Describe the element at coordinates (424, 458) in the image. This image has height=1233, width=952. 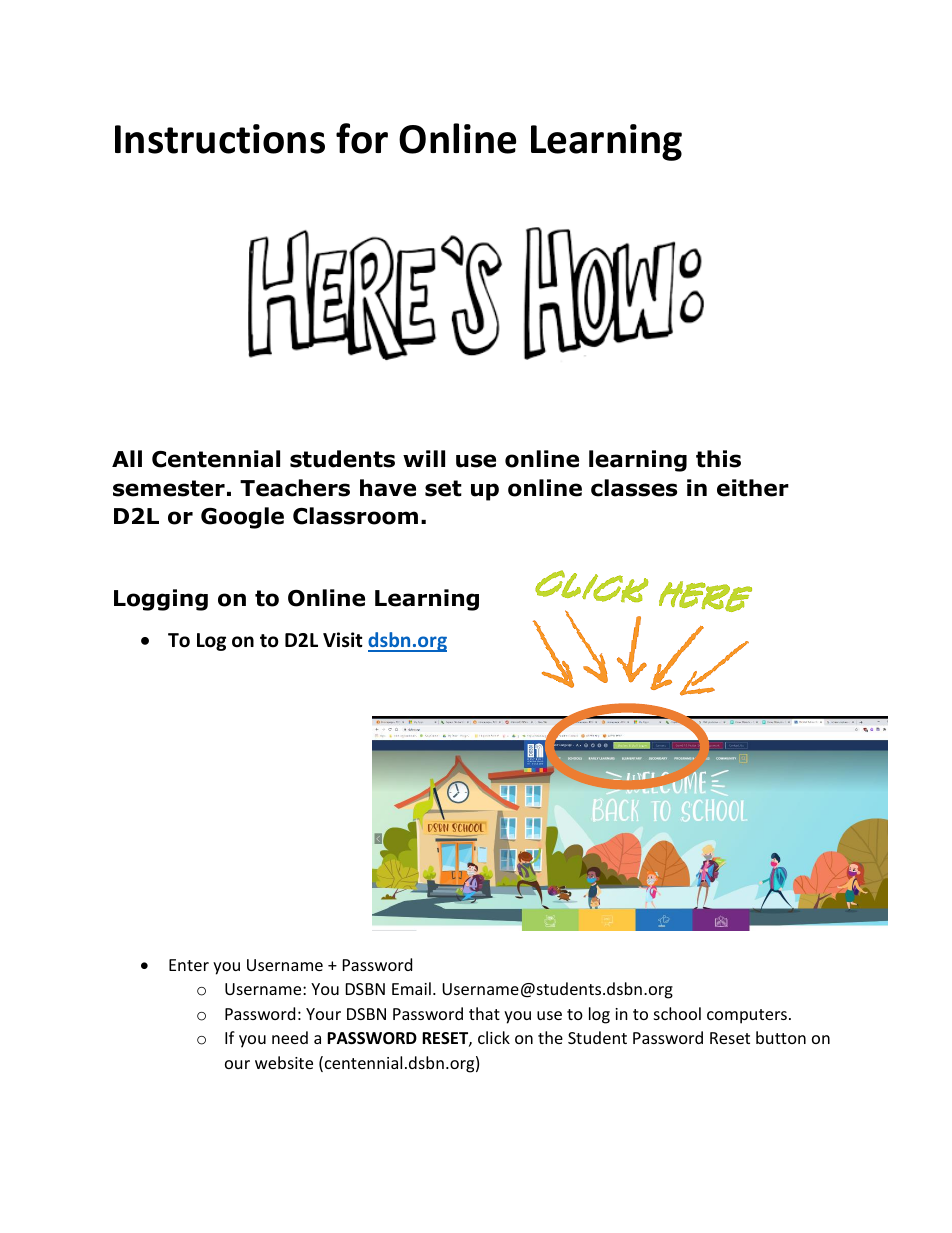
I see `will` at that location.
